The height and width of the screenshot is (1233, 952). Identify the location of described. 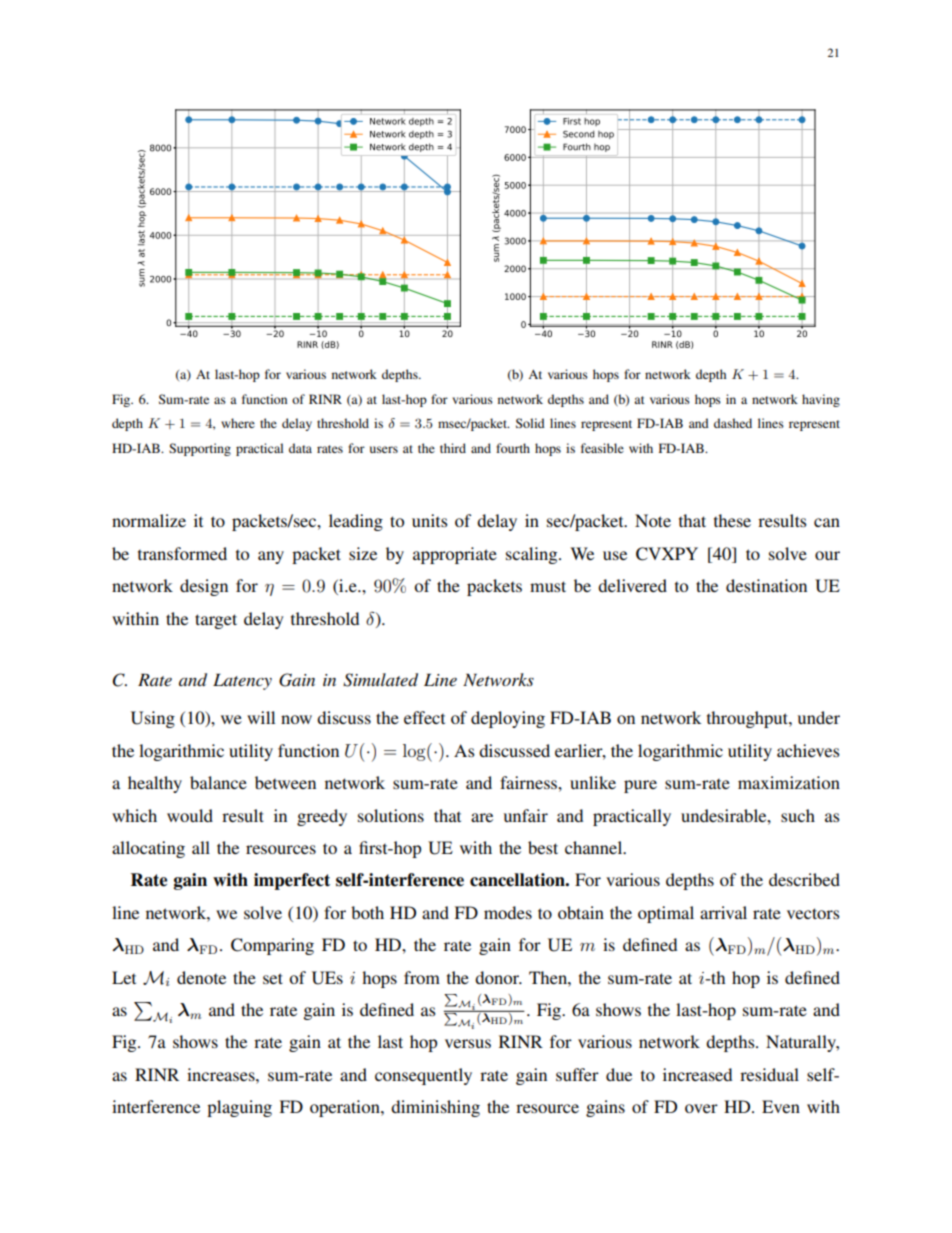
(804, 879).
